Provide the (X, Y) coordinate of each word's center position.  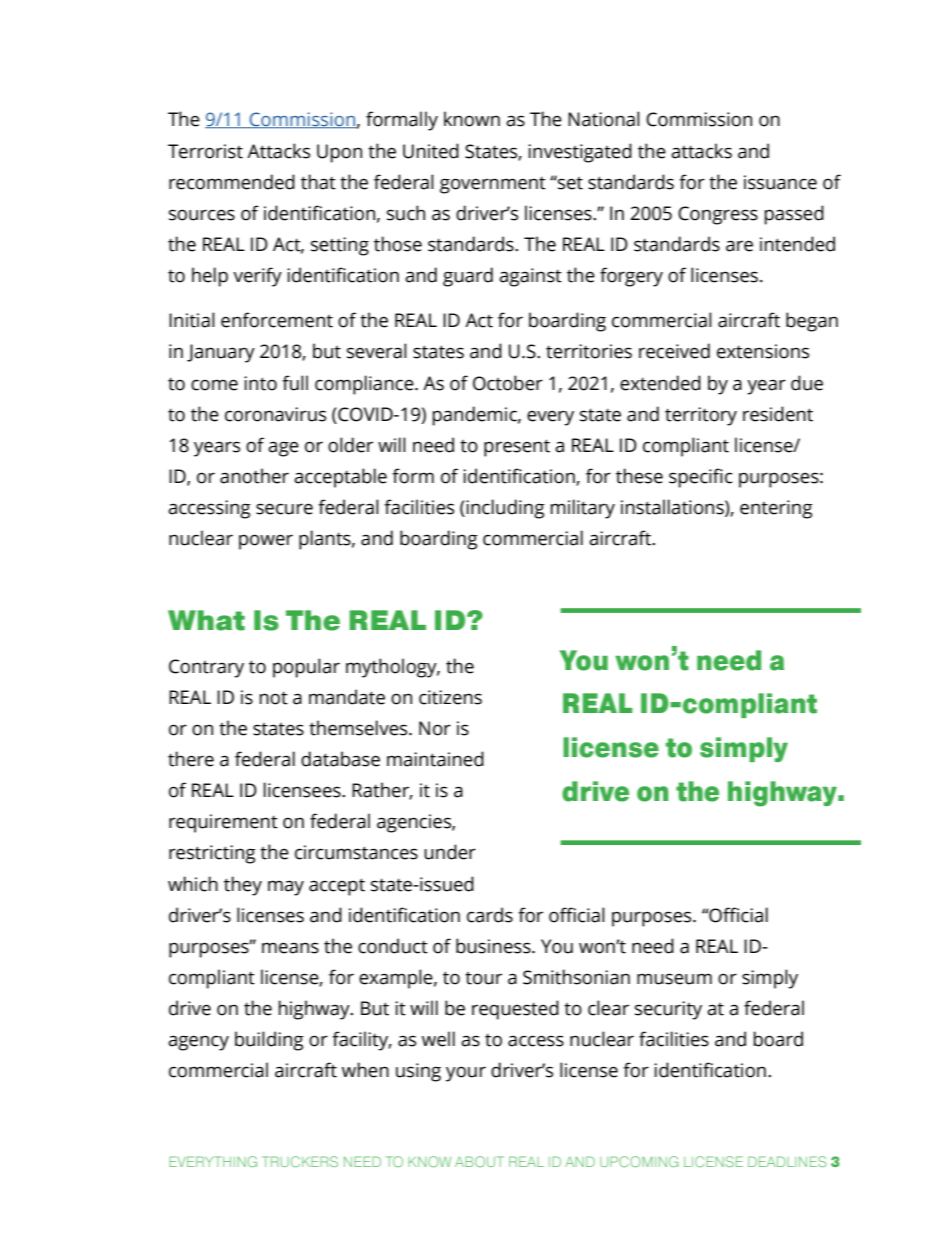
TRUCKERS (300, 1162)
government (493, 185)
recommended (232, 182)
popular (306, 668)
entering (776, 509)
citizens (450, 697)
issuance (780, 182)
